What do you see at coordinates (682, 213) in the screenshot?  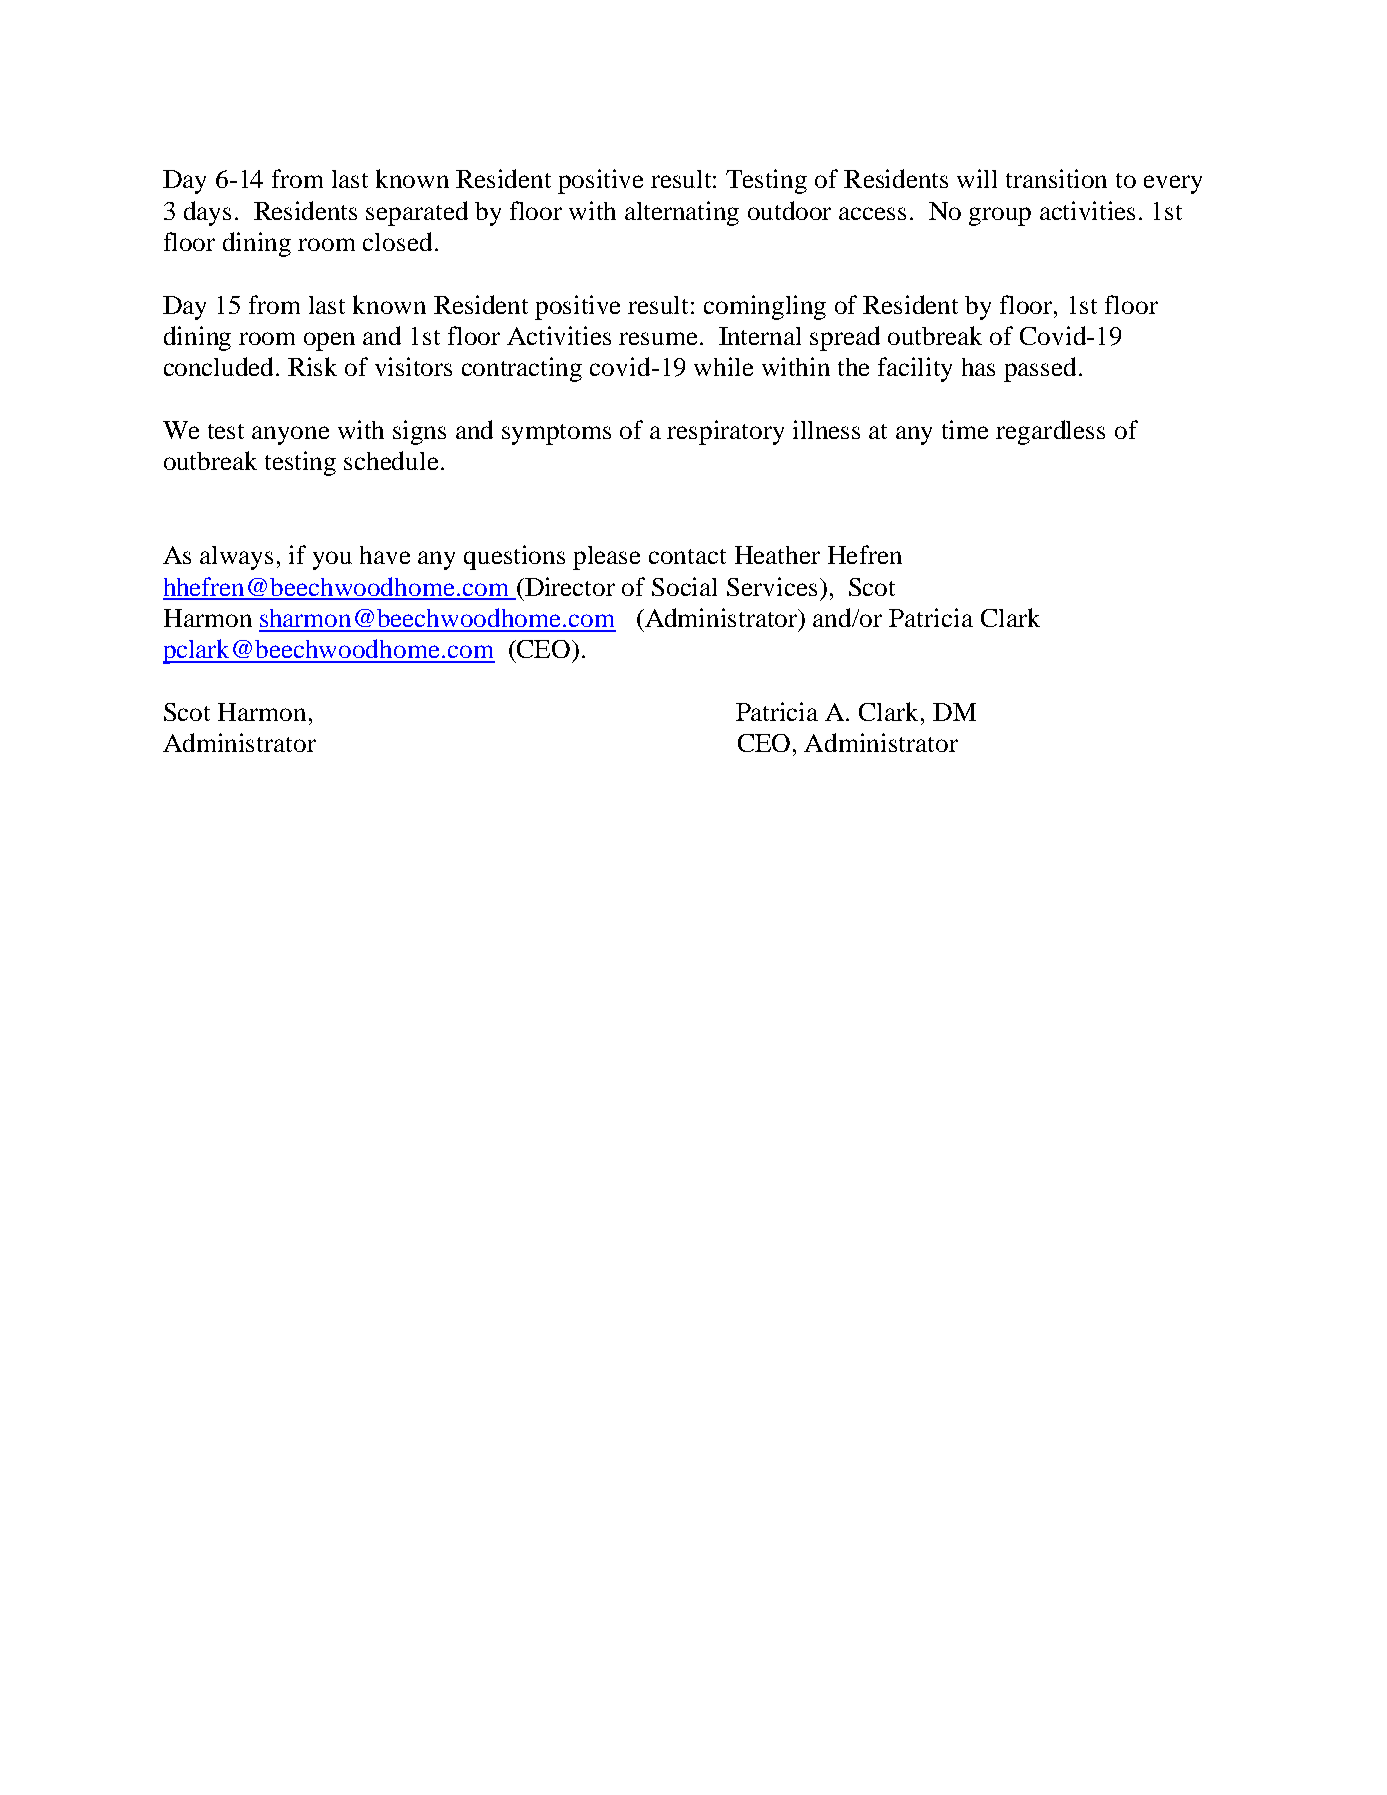 I see `alternating` at bounding box center [682, 213].
